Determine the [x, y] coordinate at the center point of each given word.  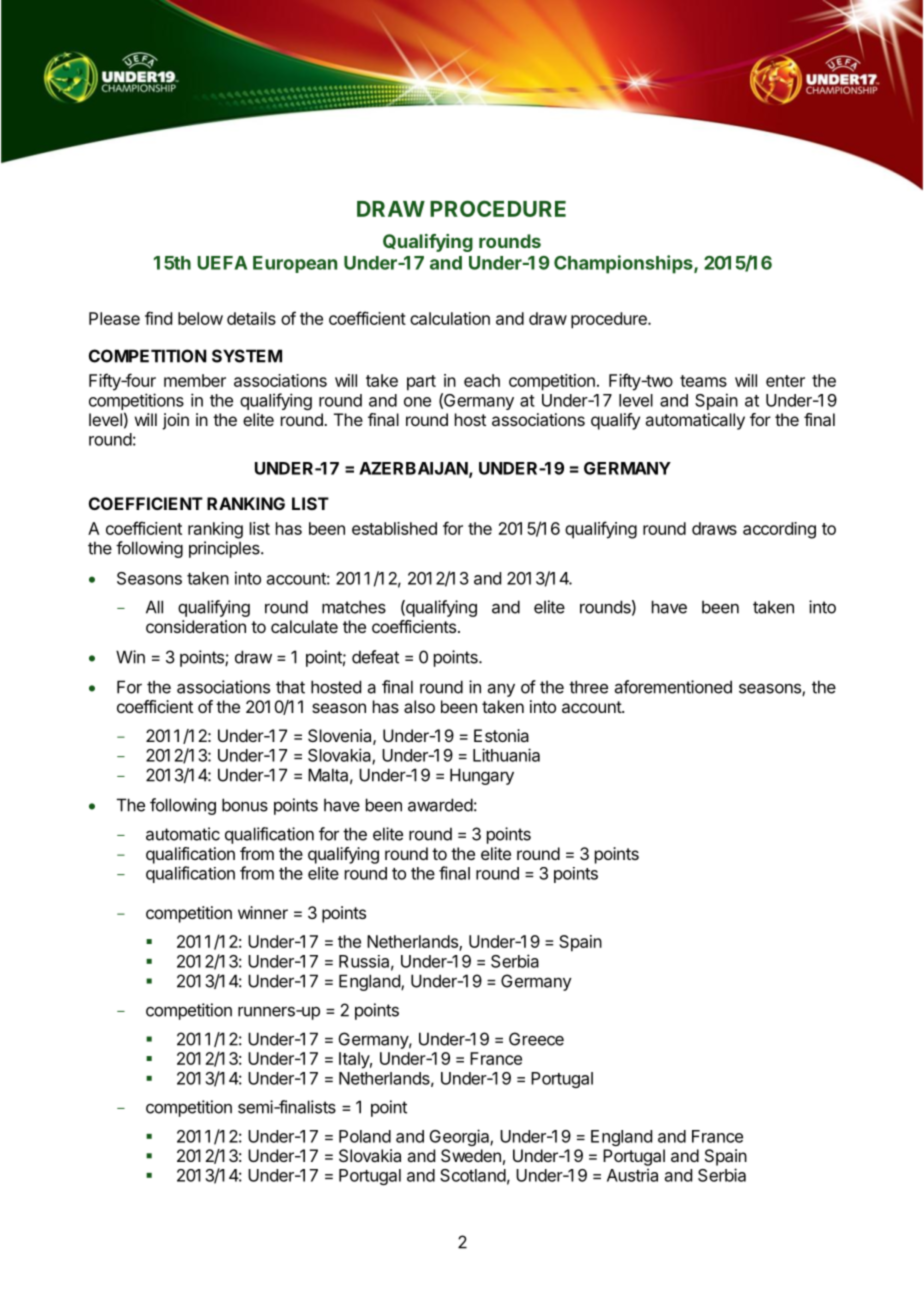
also [419, 706]
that [290, 687]
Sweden [471, 1155]
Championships [624, 264]
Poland [365, 1136]
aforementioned [673, 687]
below [200, 318]
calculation [450, 318]
